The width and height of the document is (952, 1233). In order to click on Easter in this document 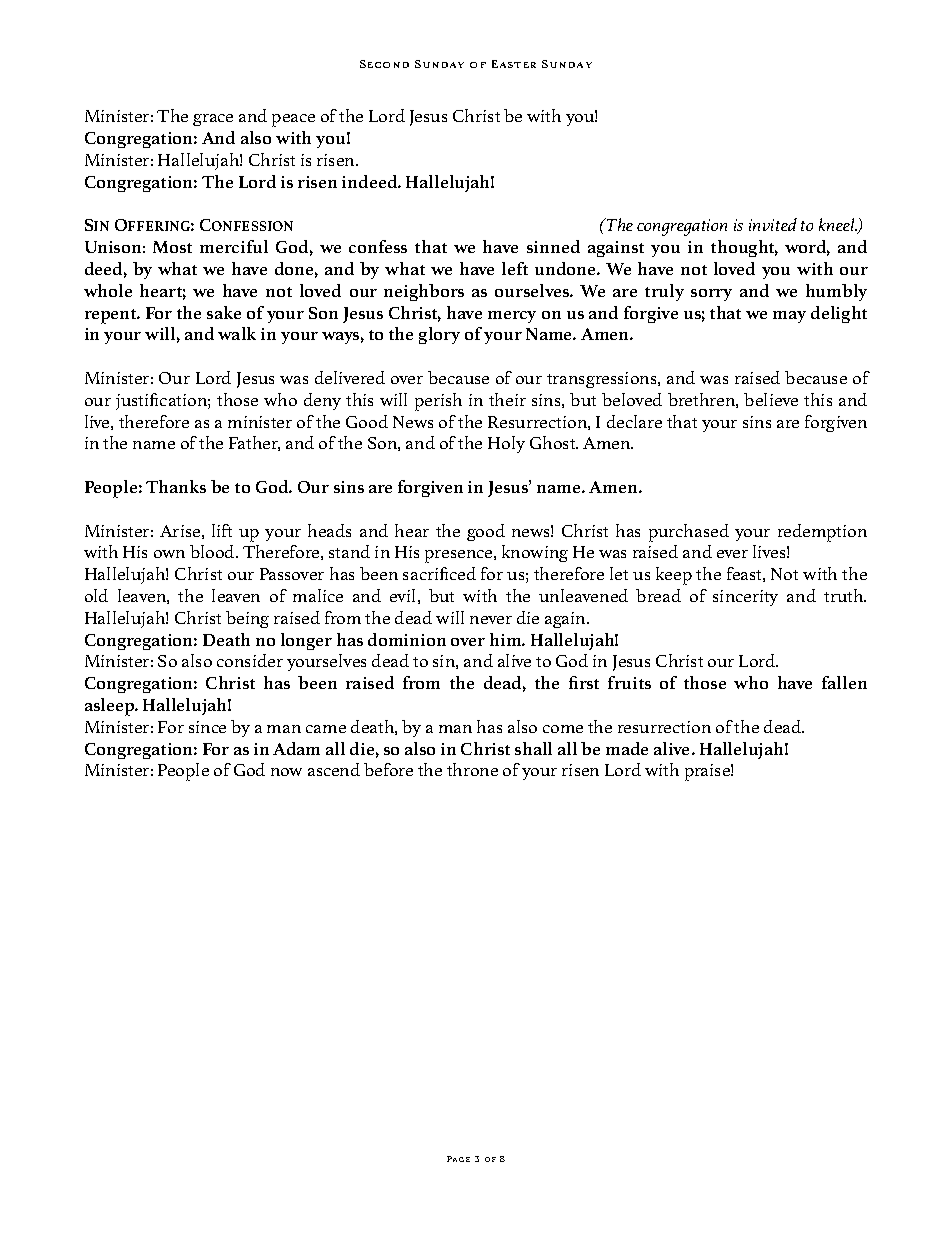, I will do `click(514, 64)`.
